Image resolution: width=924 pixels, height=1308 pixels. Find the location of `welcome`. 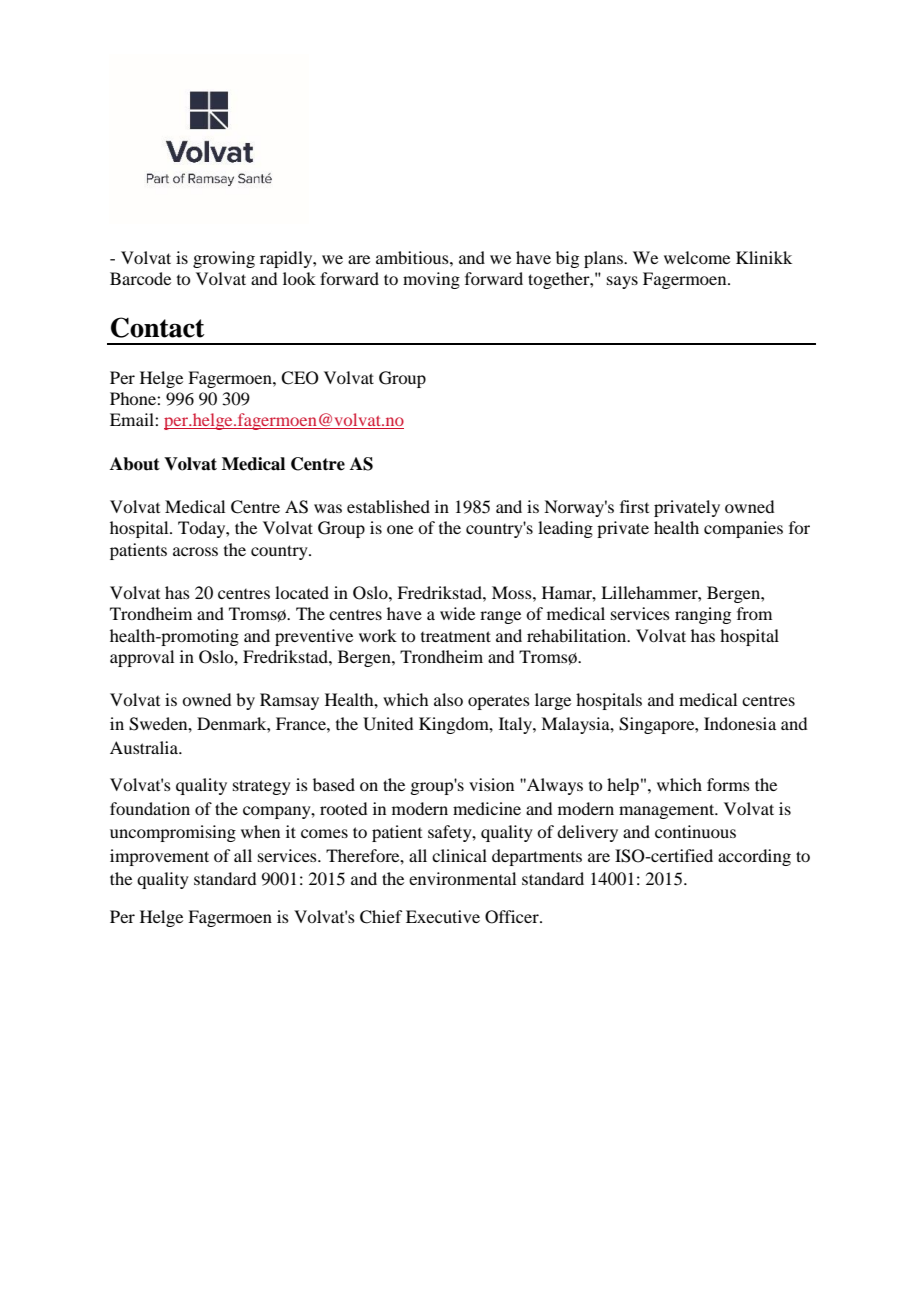

welcome is located at coordinates (697, 257).
